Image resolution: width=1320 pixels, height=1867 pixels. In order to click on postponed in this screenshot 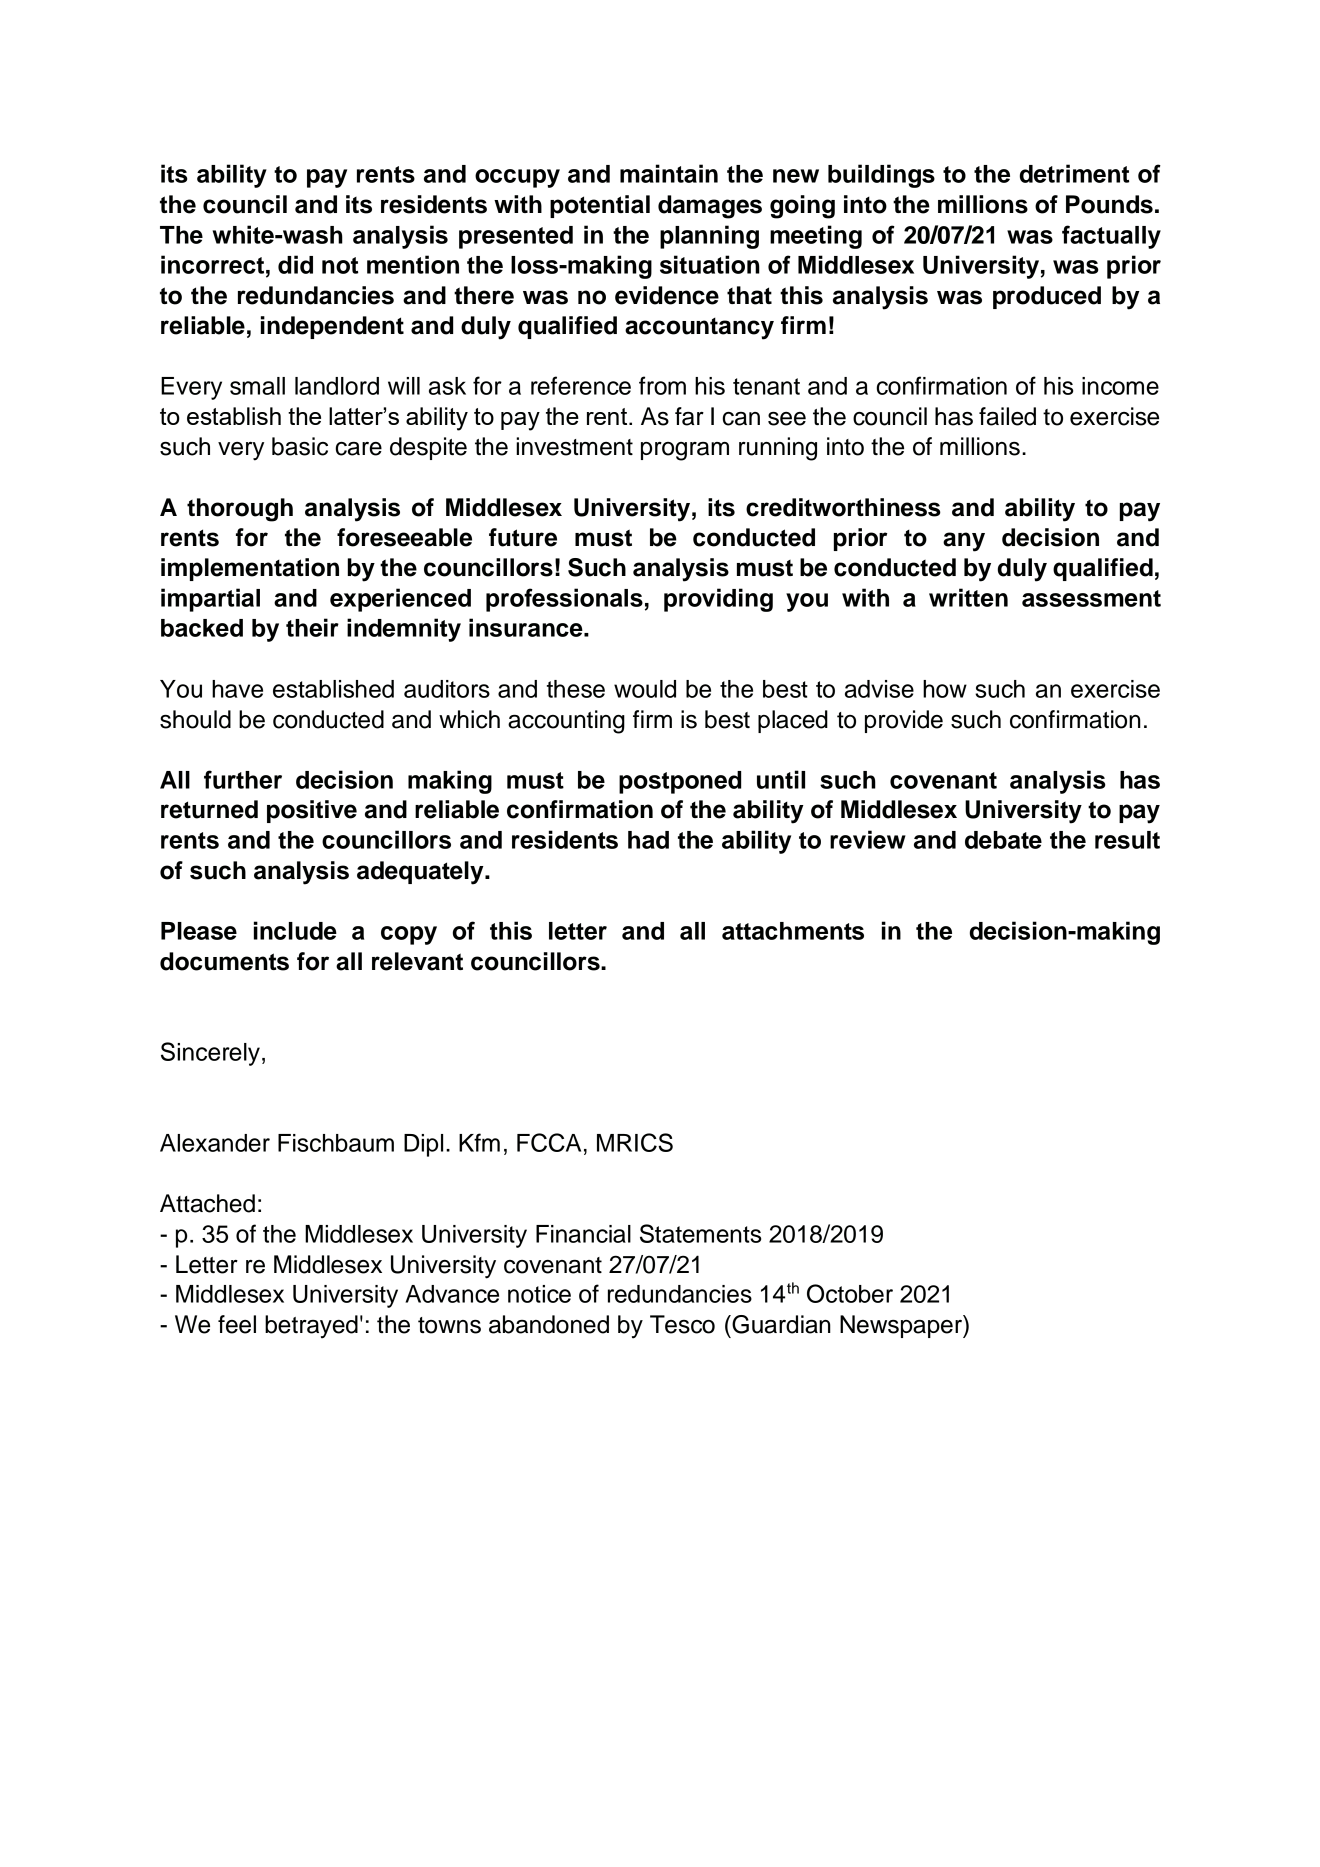, I will do `click(680, 782)`.
